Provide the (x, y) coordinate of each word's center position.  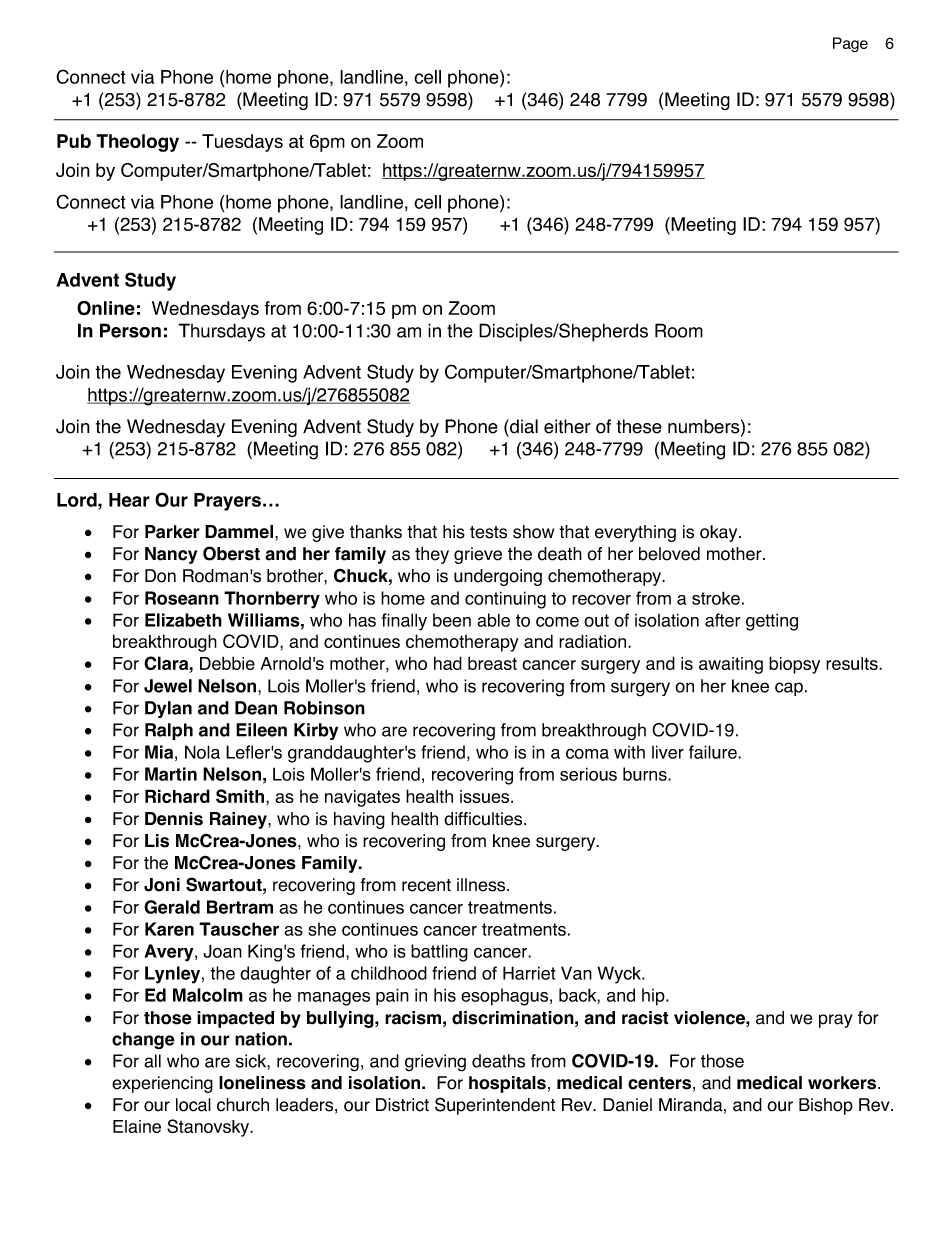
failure (714, 752)
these (639, 426)
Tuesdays (242, 143)
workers (843, 1083)
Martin (171, 774)
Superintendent (495, 1106)
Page (850, 45)
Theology (137, 143)
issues (486, 796)
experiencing (162, 1084)
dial (523, 426)
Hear (129, 500)
